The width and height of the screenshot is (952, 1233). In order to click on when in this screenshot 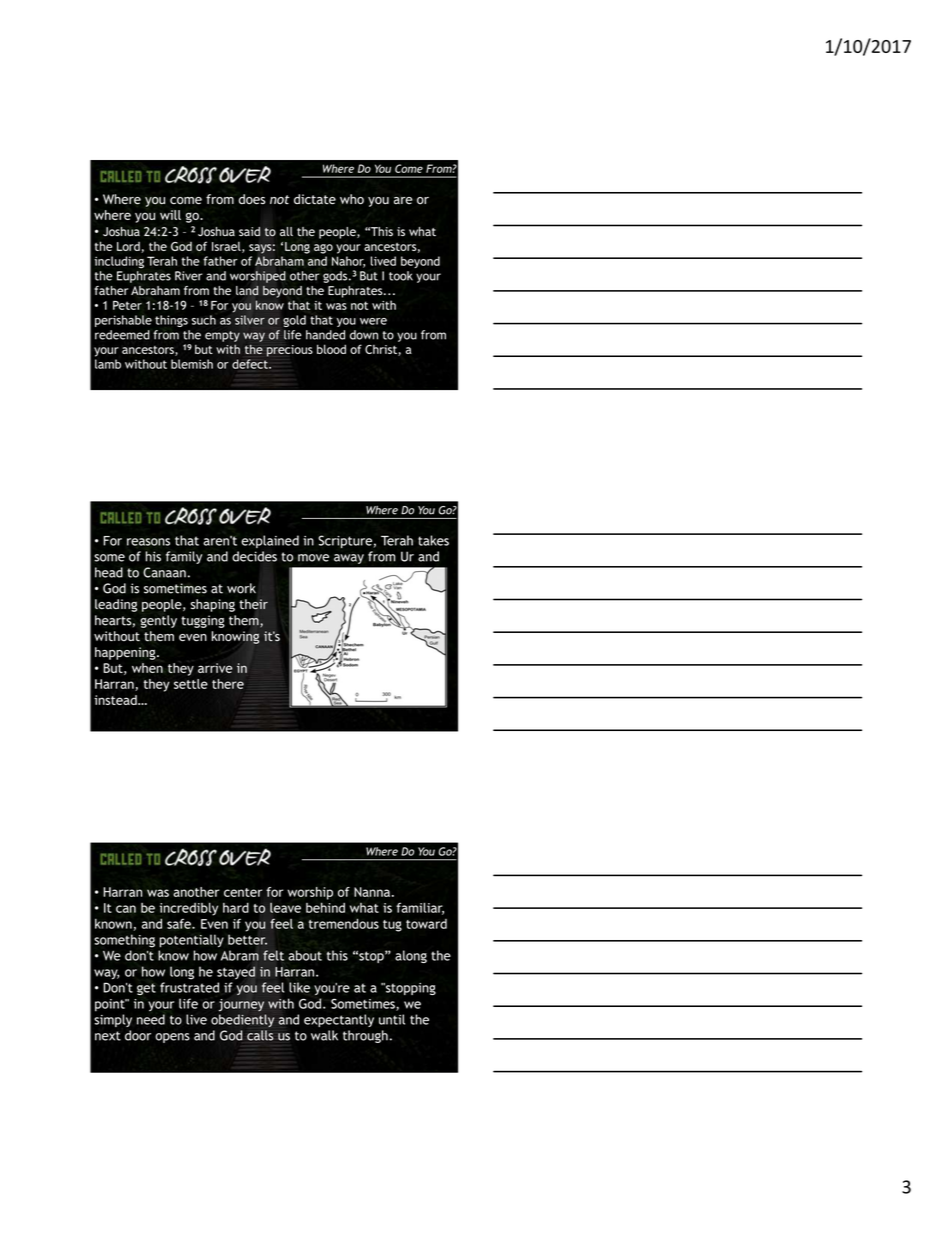, I will do `click(147, 668)`.
